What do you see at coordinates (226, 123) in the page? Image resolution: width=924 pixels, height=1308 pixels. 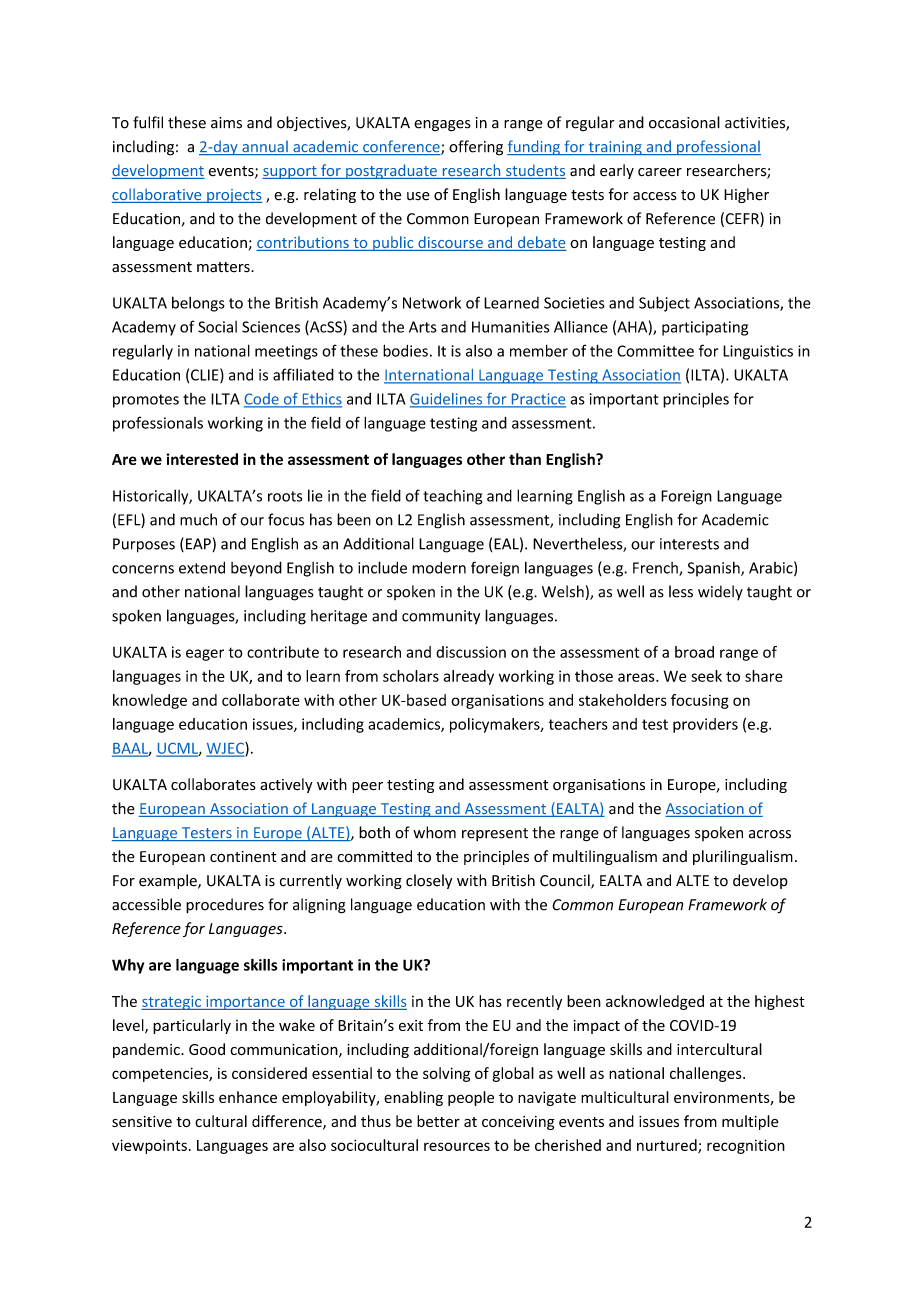 I see `aims` at bounding box center [226, 123].
